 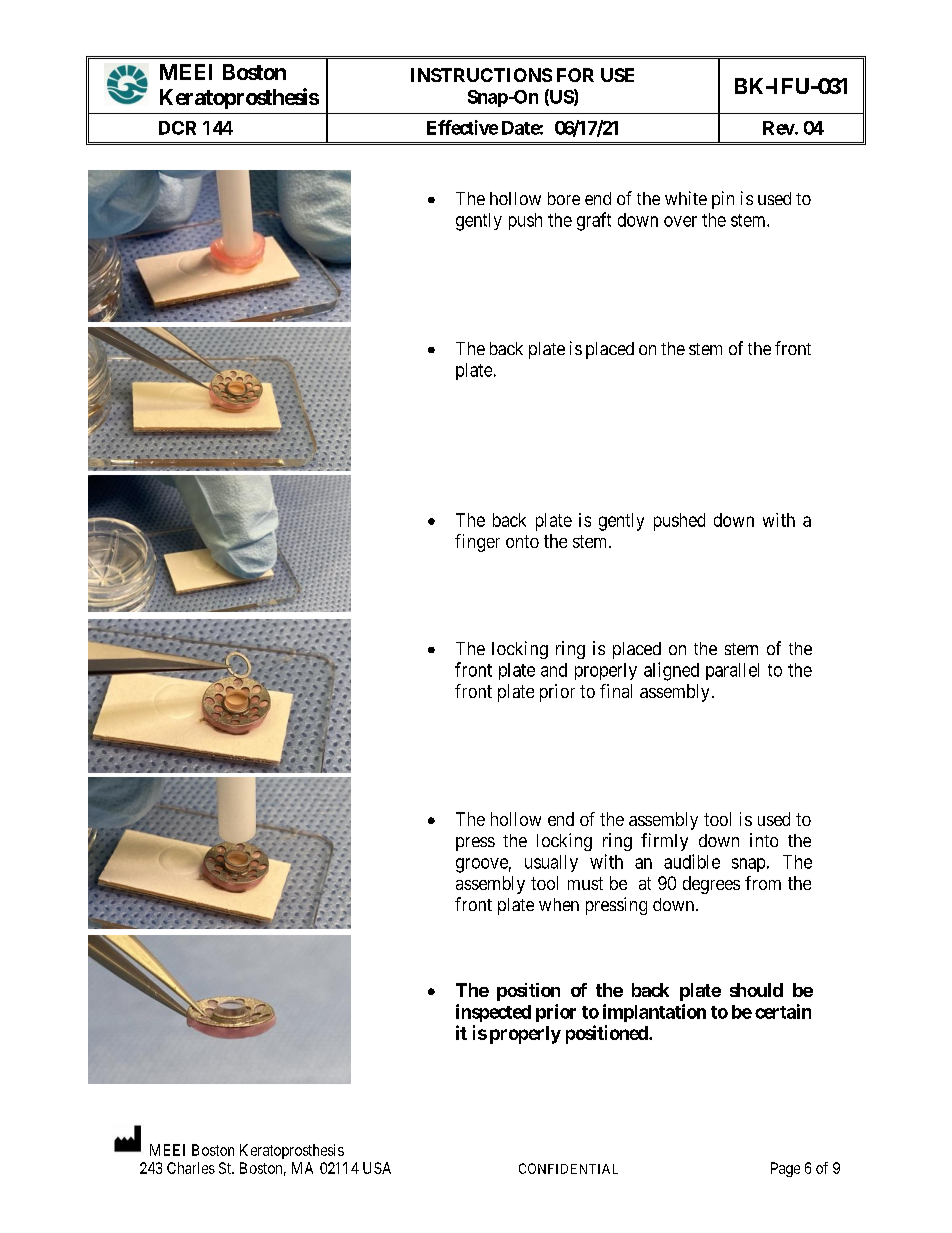 I want to click on CONFIDENTIAL, so click(x=568, y=1168).
